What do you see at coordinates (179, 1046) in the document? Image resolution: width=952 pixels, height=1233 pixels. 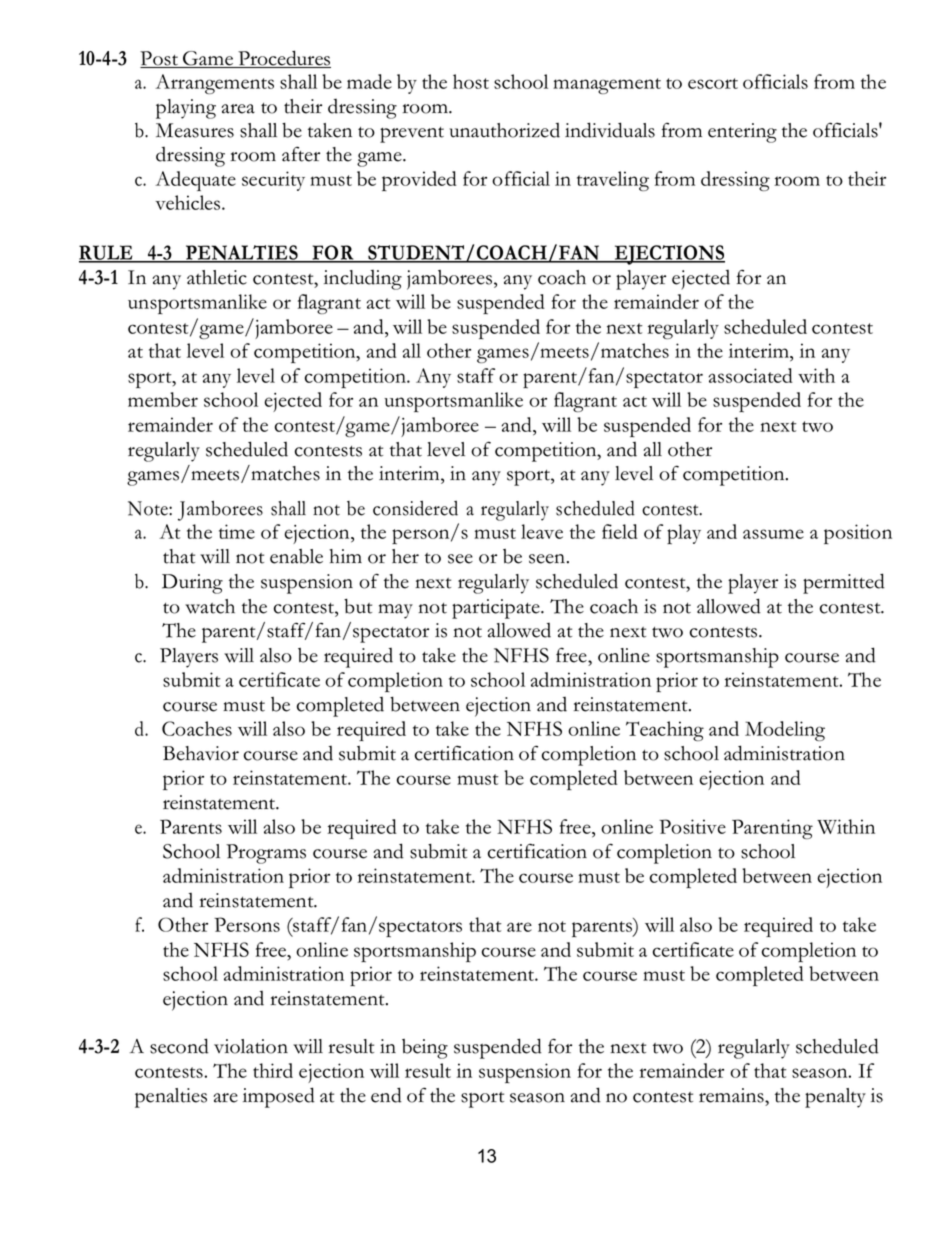 I see `second` at bounding box center [179, 1046].
